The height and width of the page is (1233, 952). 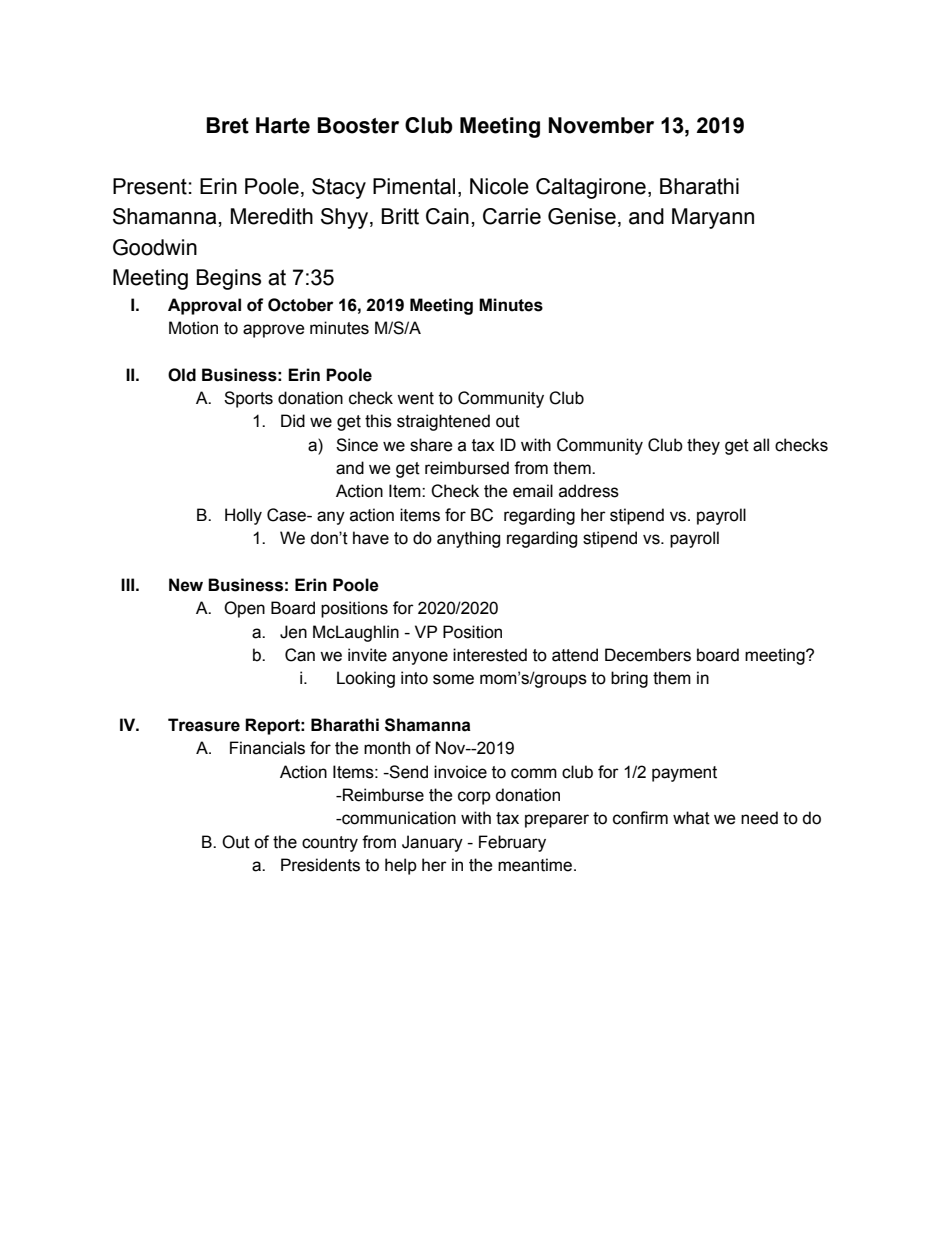 I want to click on November, so click(x=601, y=125).
